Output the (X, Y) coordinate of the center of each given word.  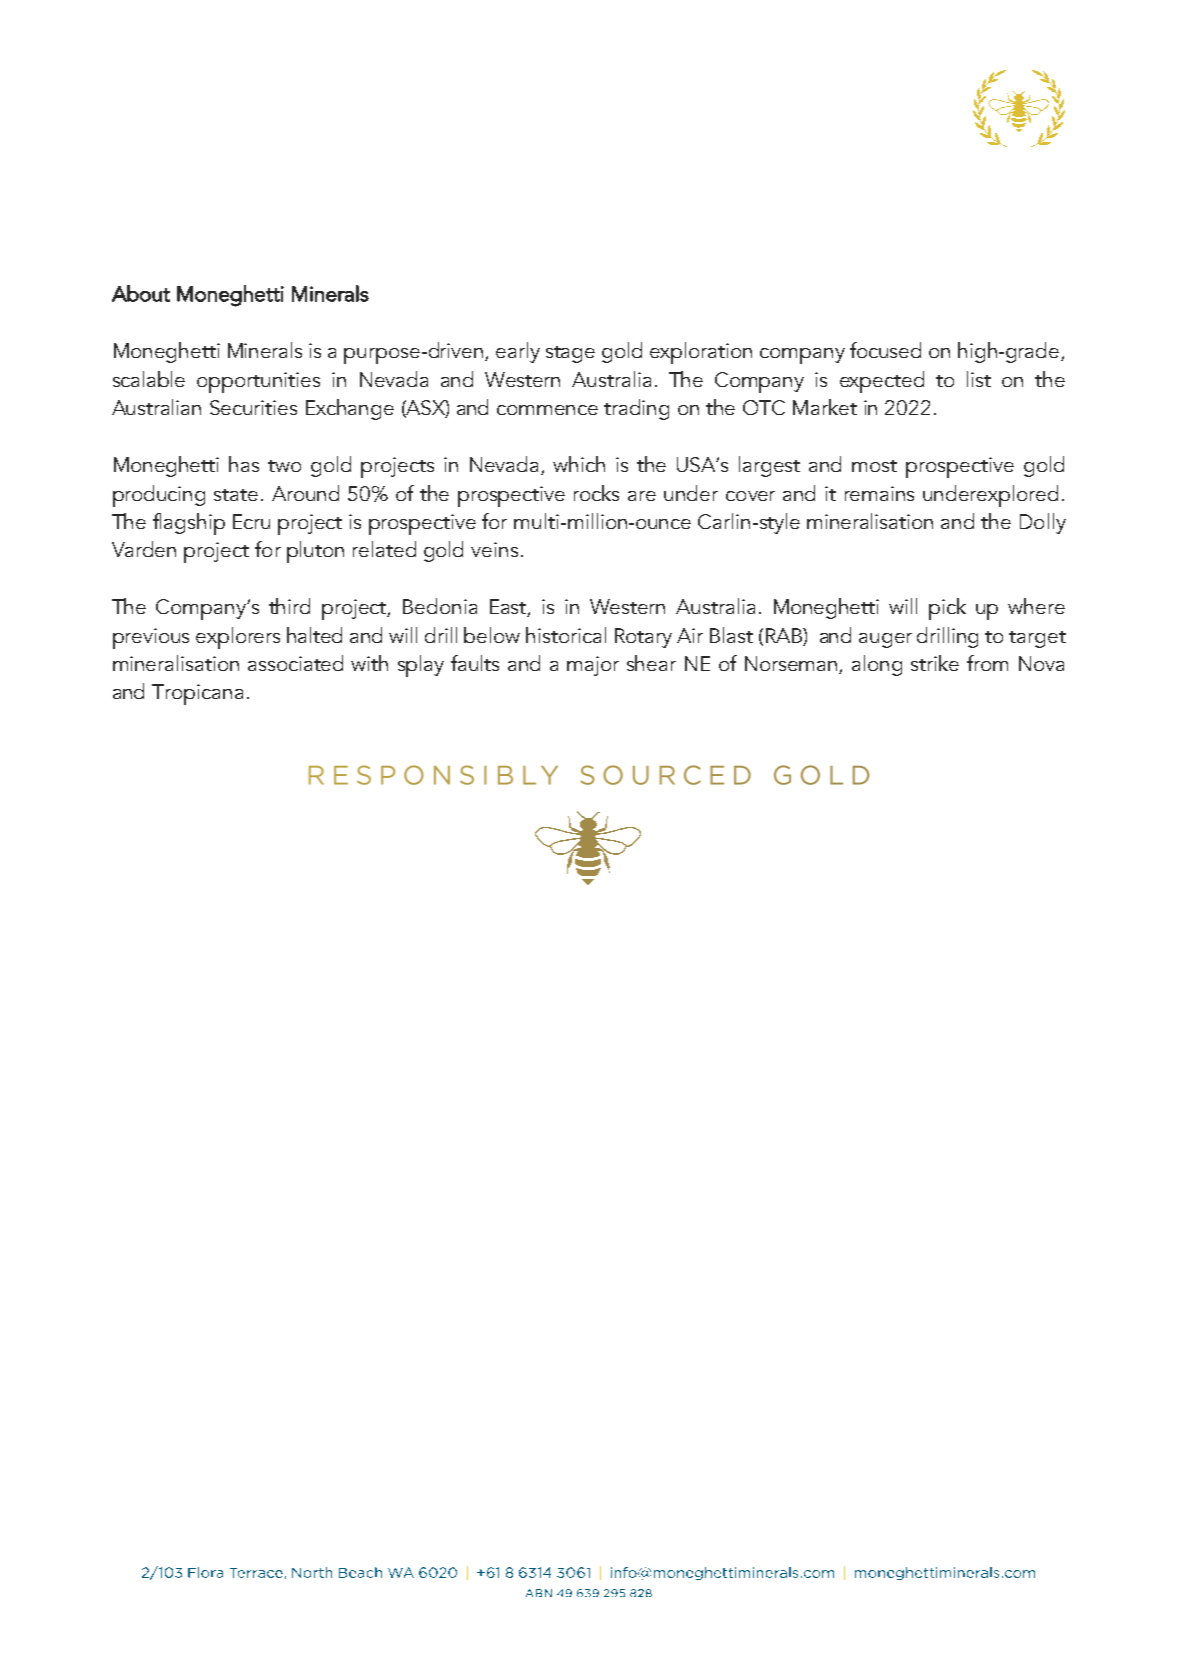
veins (494, 549)
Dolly (1043, 523)
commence (547, 410)
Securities (253, 407)
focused (885, 350)
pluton (315, 552)
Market (825, 407)
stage (570, 354)
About (141, 293)
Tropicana (197, 694)
